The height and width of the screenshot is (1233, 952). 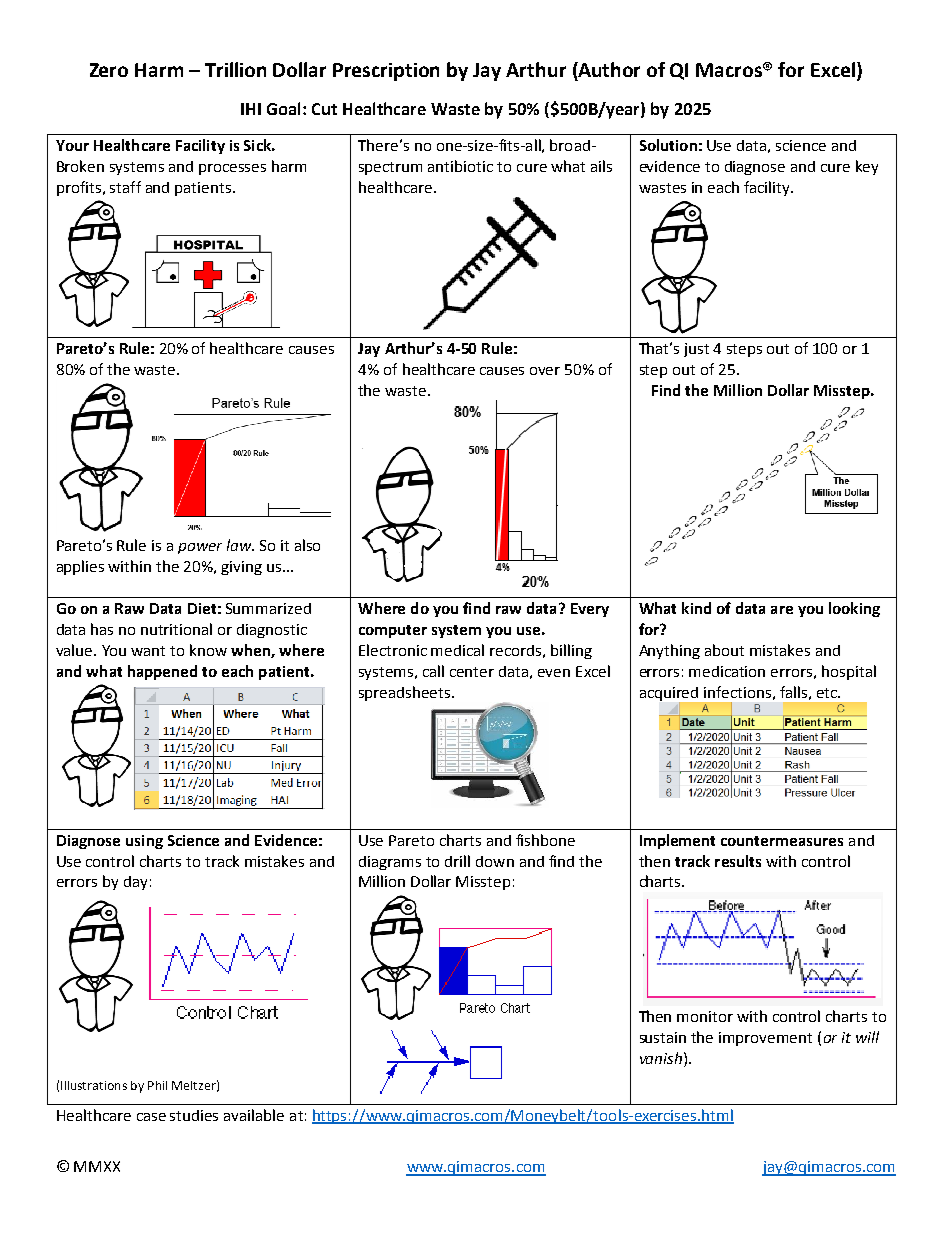 I want to click on Solution, so click(x=668, y=145).
